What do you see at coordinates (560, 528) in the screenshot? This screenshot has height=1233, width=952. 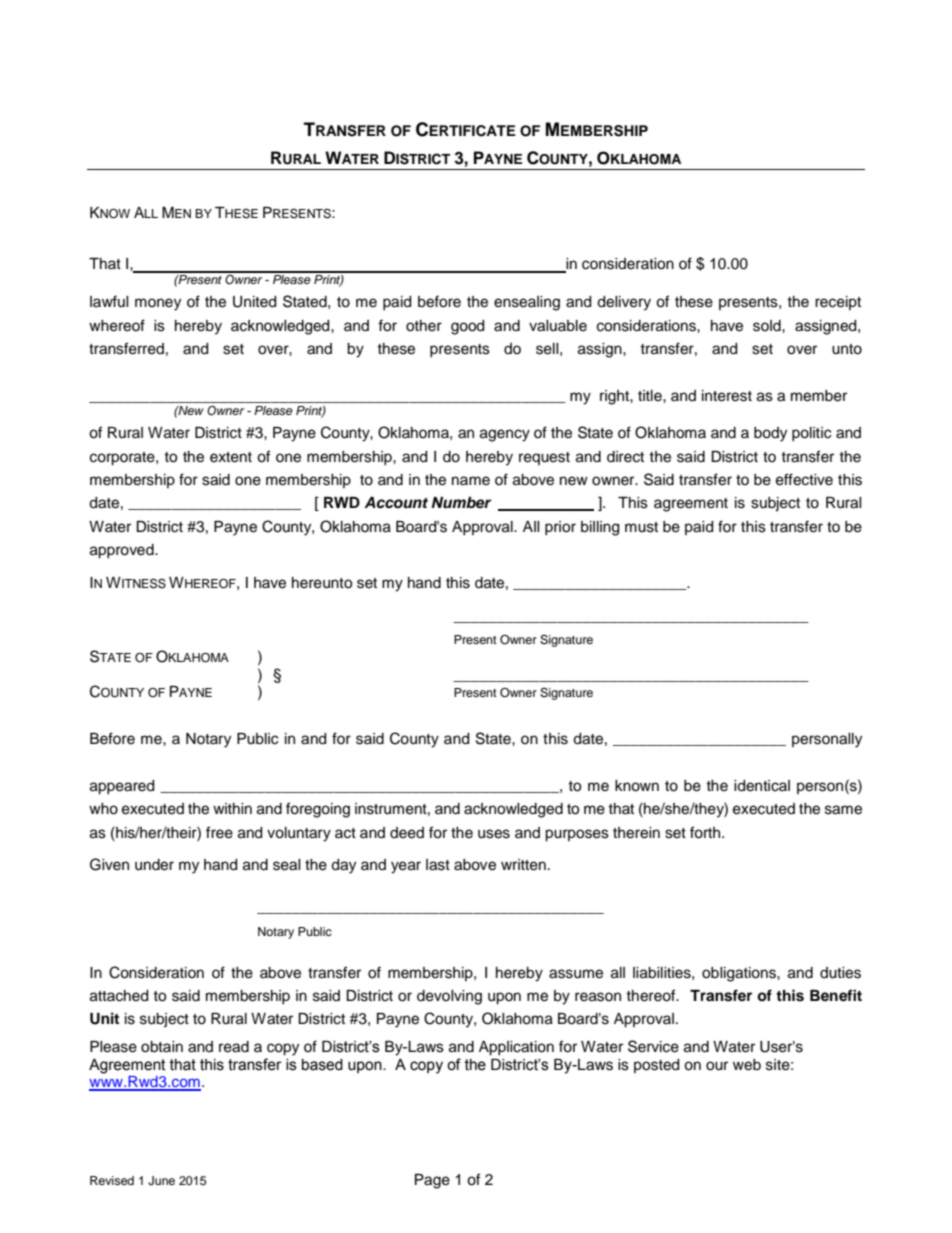 I see `prior` at bounding box center [560, 528].
